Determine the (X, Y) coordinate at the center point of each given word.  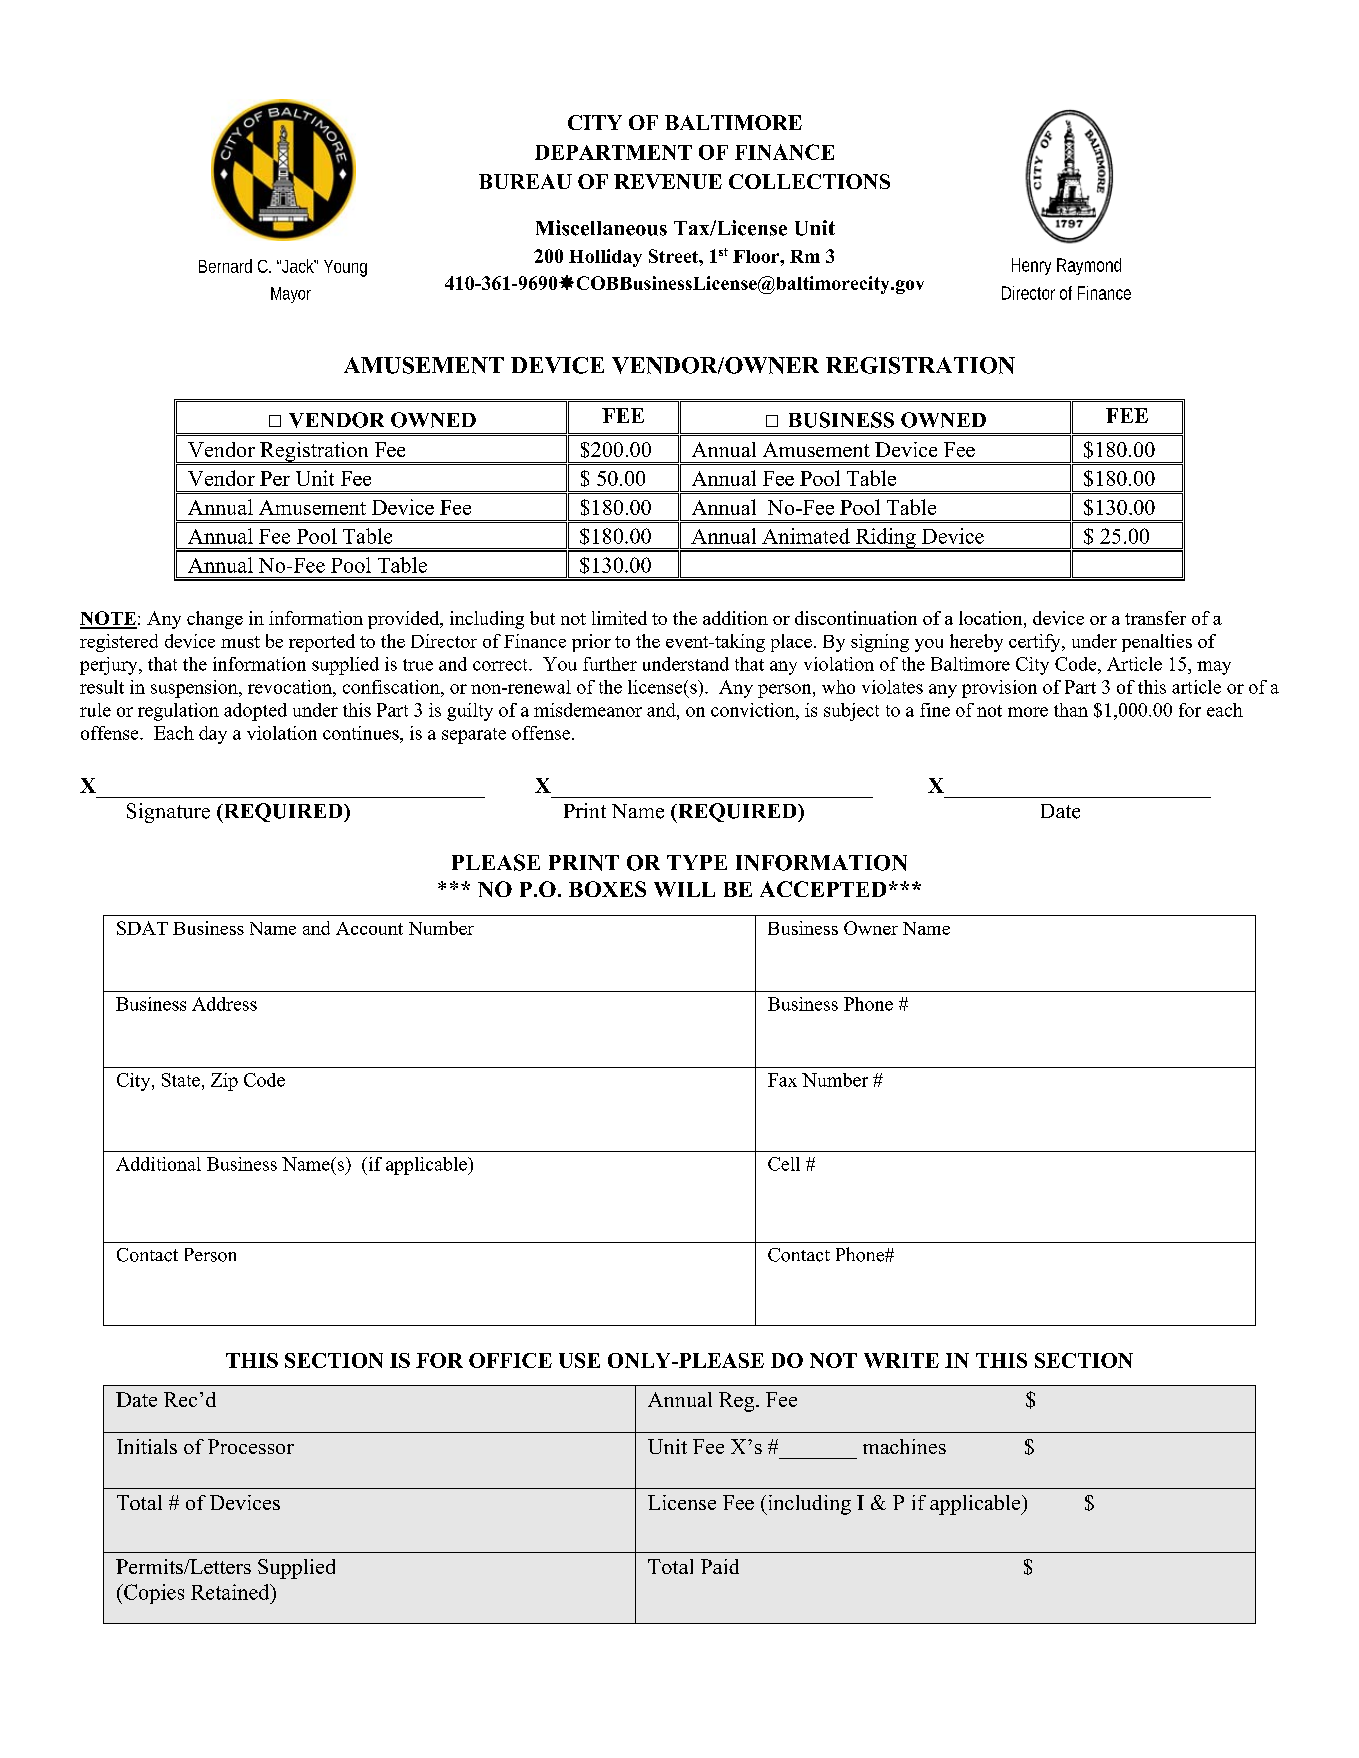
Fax (782, 1080)
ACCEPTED (823, 889)
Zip (224, 1082)
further (610, 664)
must (240, 642)
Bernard (225, 266)
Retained (231, 1592)
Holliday (605, 258)
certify (1036, 643)
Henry (1031, 266)
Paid (720, 1566)
